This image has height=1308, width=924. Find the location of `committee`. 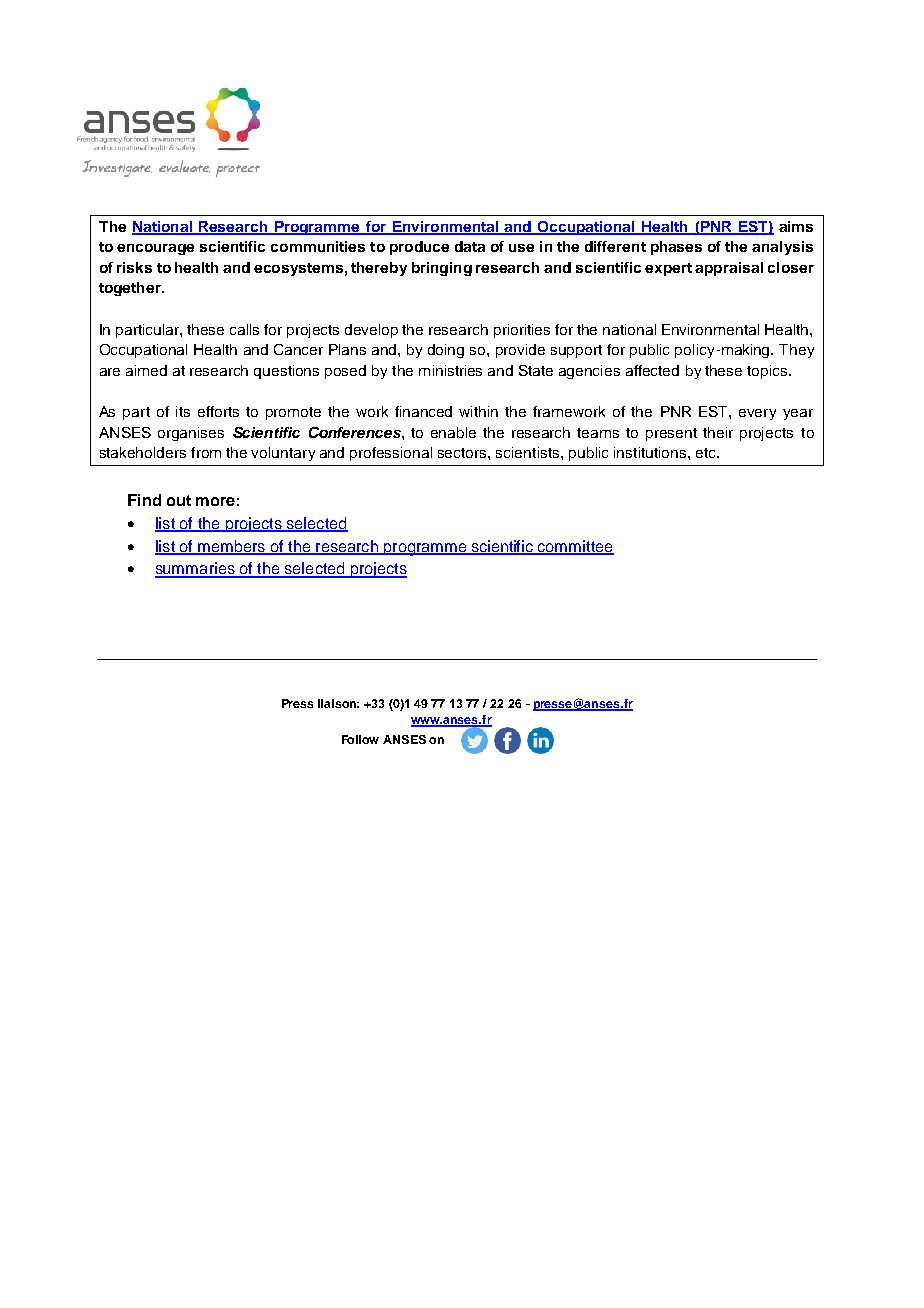

committee is located at coordinates (575, 547).
